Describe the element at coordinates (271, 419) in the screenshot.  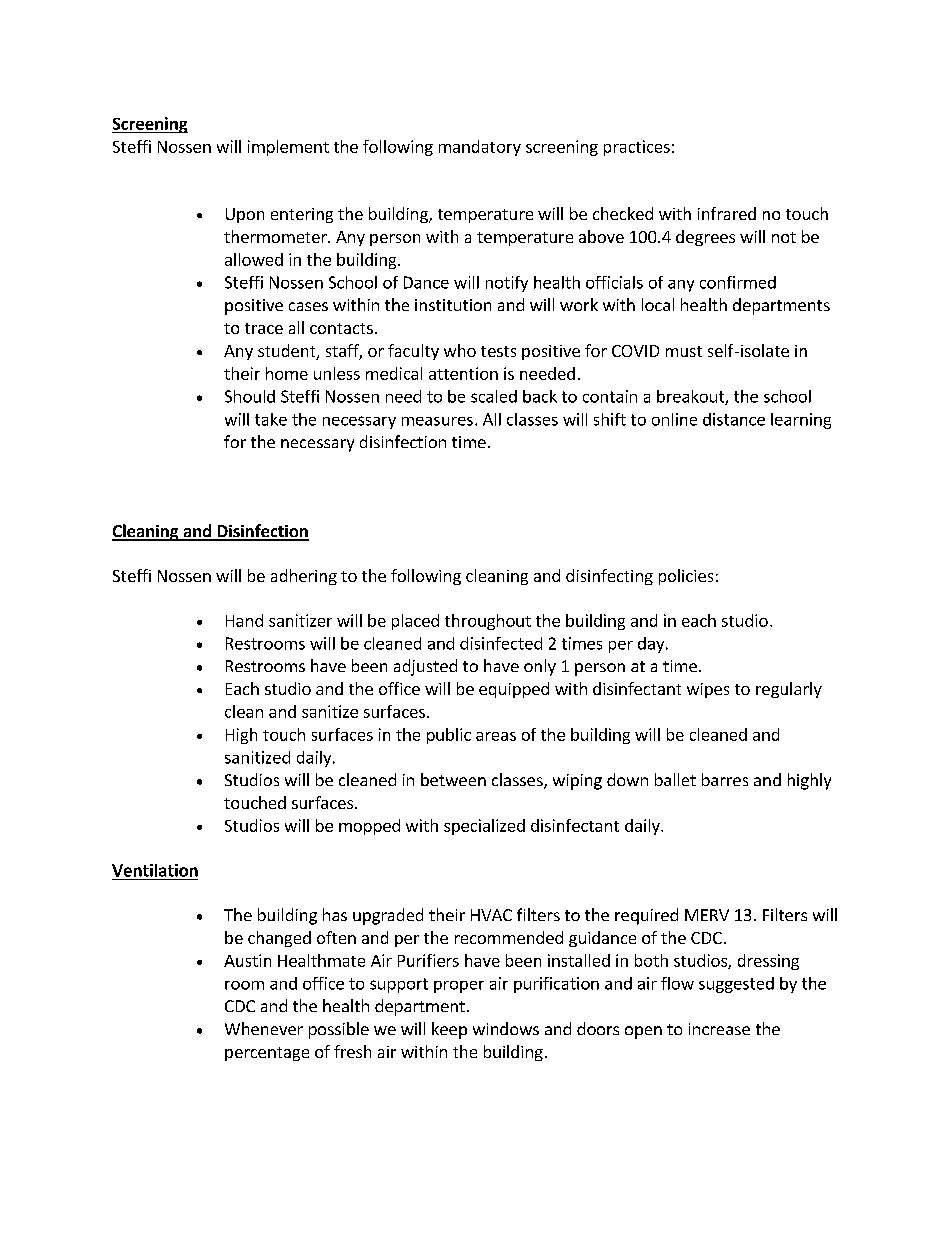
I see `take` at that location.
